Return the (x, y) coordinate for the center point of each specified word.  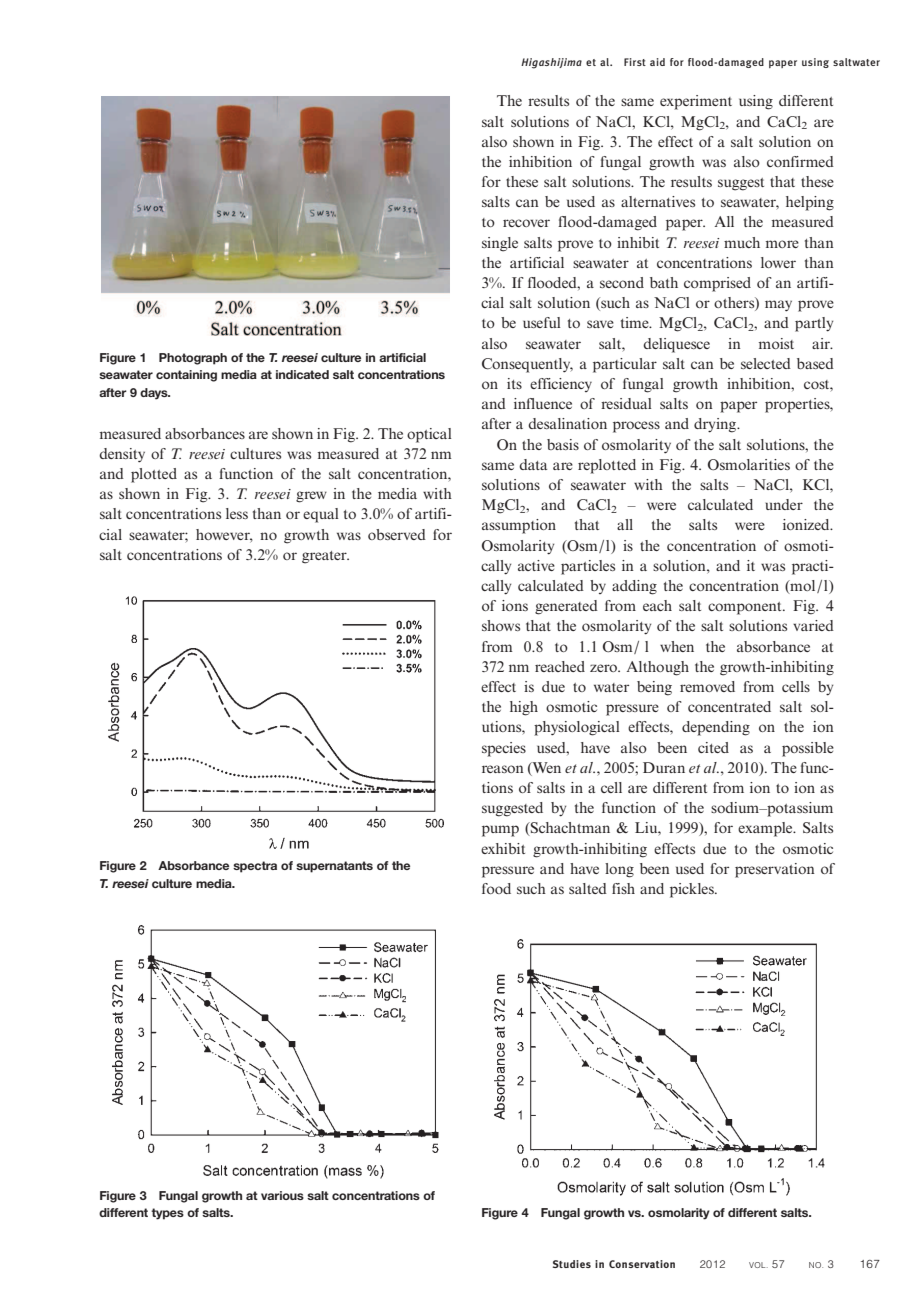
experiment (696, 102)
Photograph (193, 359)
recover (526, 223)
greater (325, 557)
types (167, 1214)
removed (707, 686)
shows (501, 625)
